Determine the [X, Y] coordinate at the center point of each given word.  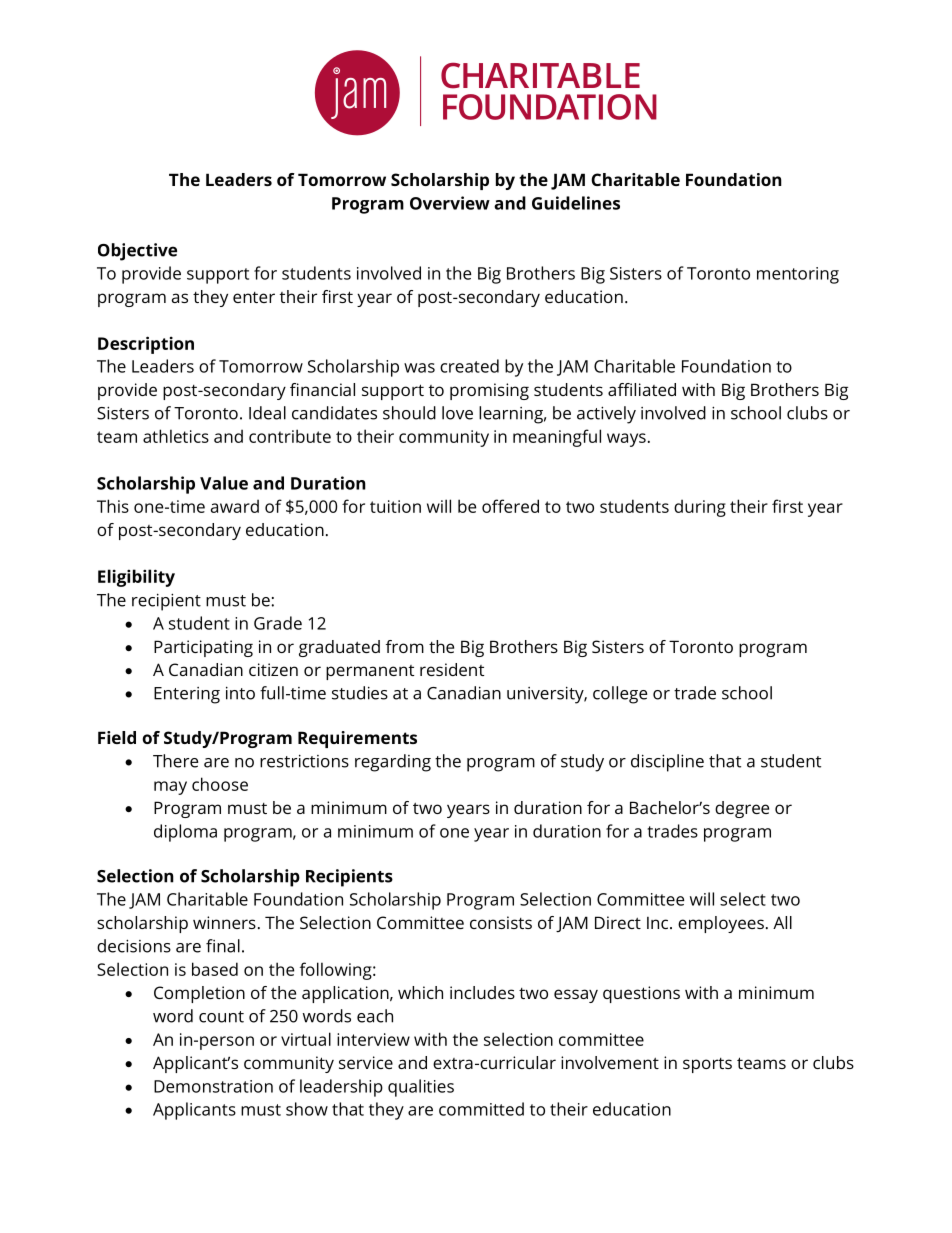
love [457, 413]
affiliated [642, 389]
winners [224, 922]
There [175, 761]
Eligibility [136, 578]
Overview [450, 203]
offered [510, 506]
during [700, 508]
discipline [667, 763]
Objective [137, 252]
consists [501, 922]
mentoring [798, 275]
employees [721, 924]
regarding [393, 763]
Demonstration [213, 1086]
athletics [176, 436]
